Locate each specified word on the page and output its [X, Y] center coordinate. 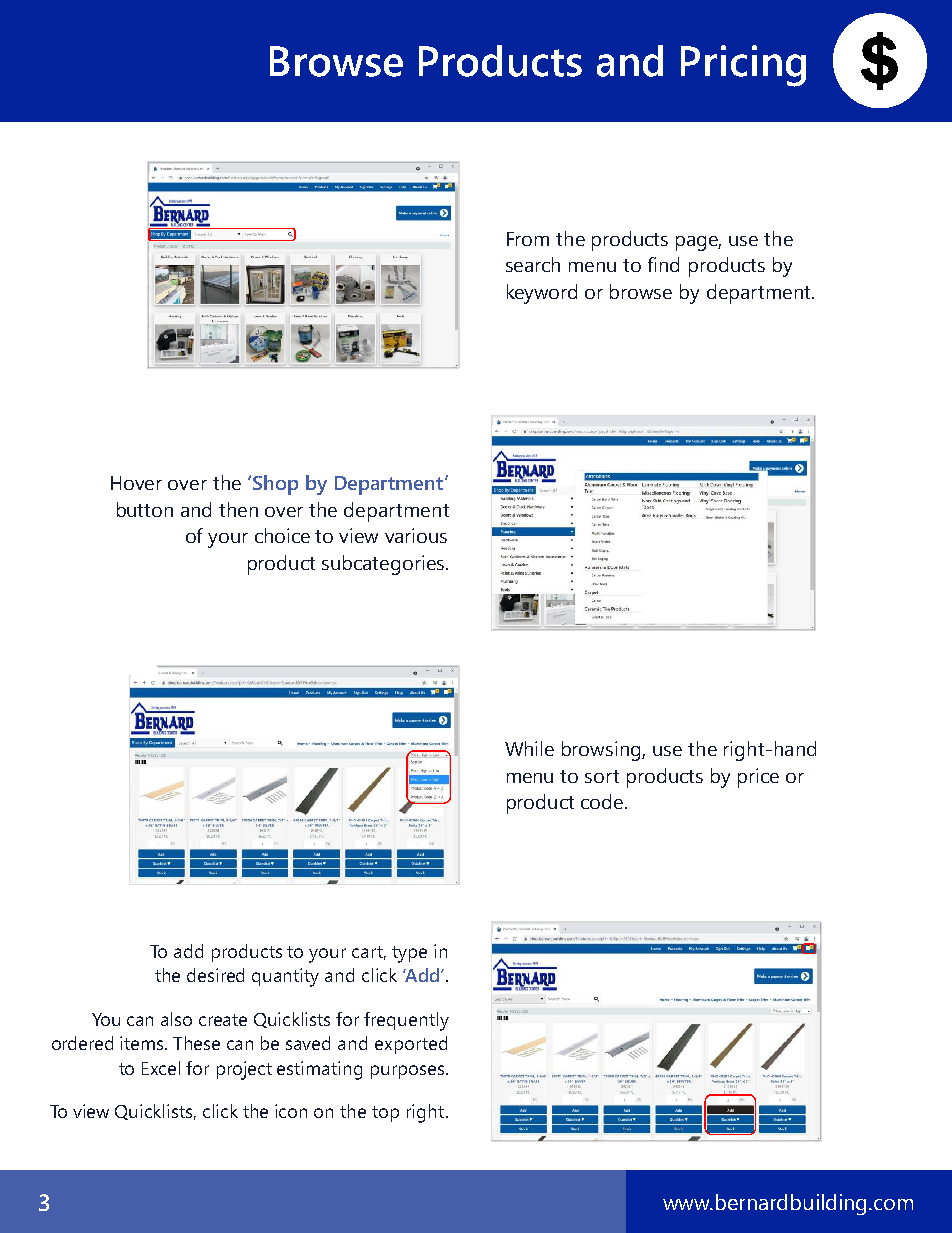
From [528, 239]
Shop [275, 485]
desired [215, 975]
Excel [161, 1068]
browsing [602, 751]
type [409, 954]
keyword [542, 294]
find [663, 264]
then [238, 509]
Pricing [743, 66]
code [602, 801]
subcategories [383, 565]
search [533, 264]
